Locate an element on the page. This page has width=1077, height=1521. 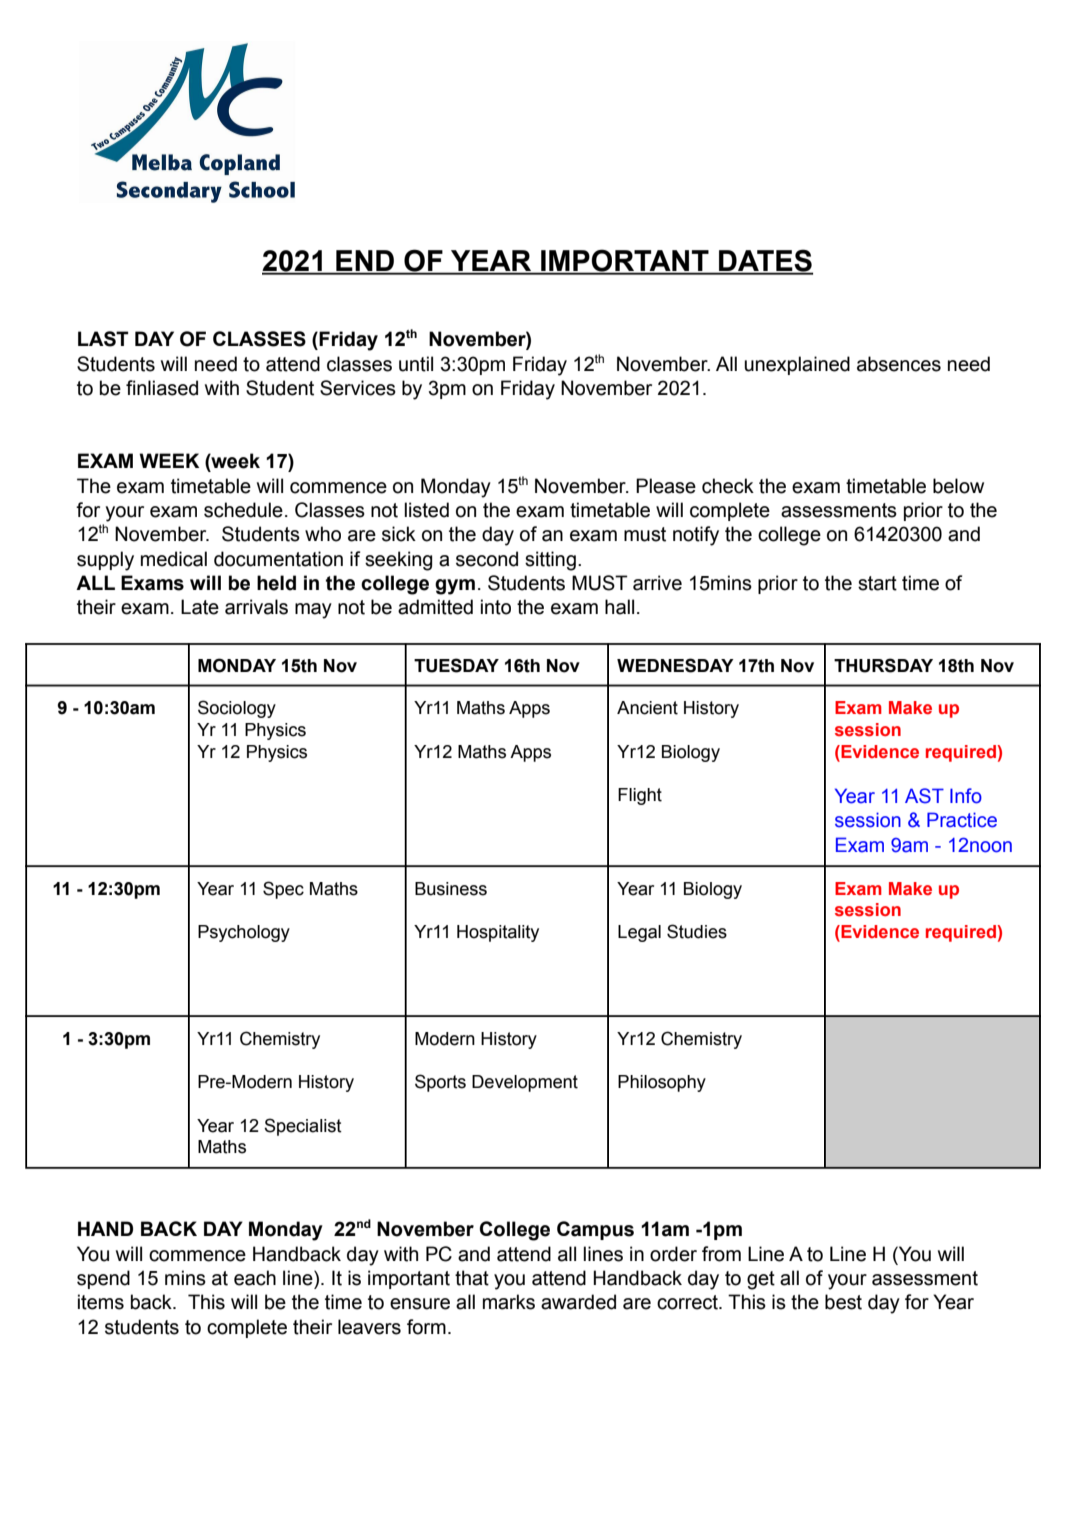
Philosophy is located at coordinates (662, 1083).
